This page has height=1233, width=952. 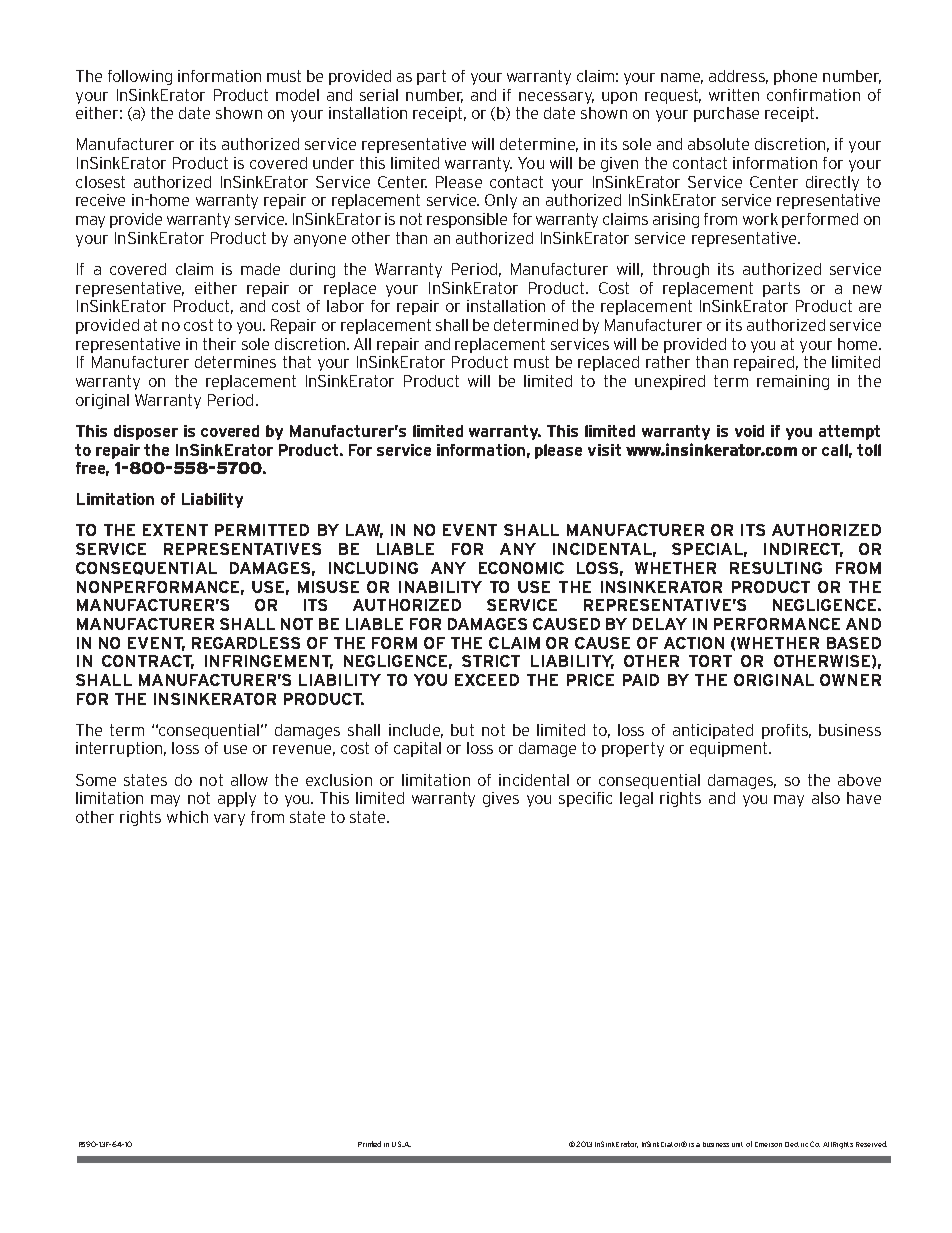 What do you see at coordinates (793, 382) in the page?
I see `remaining` at bounding box center [793, 382].
